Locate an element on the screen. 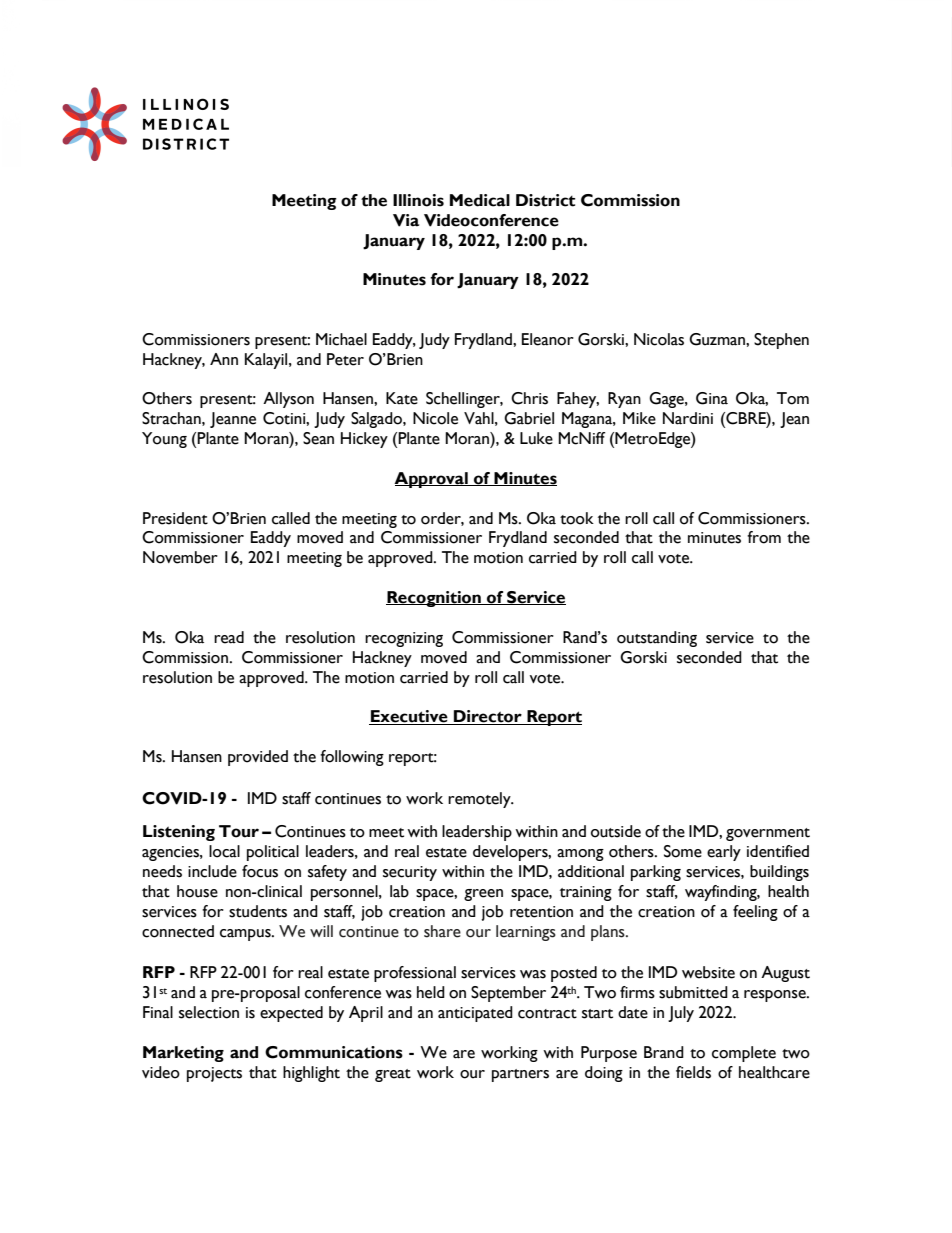 This screenshot has height=1233, width=952. Nicolas is located at coordinates (659, 339).
